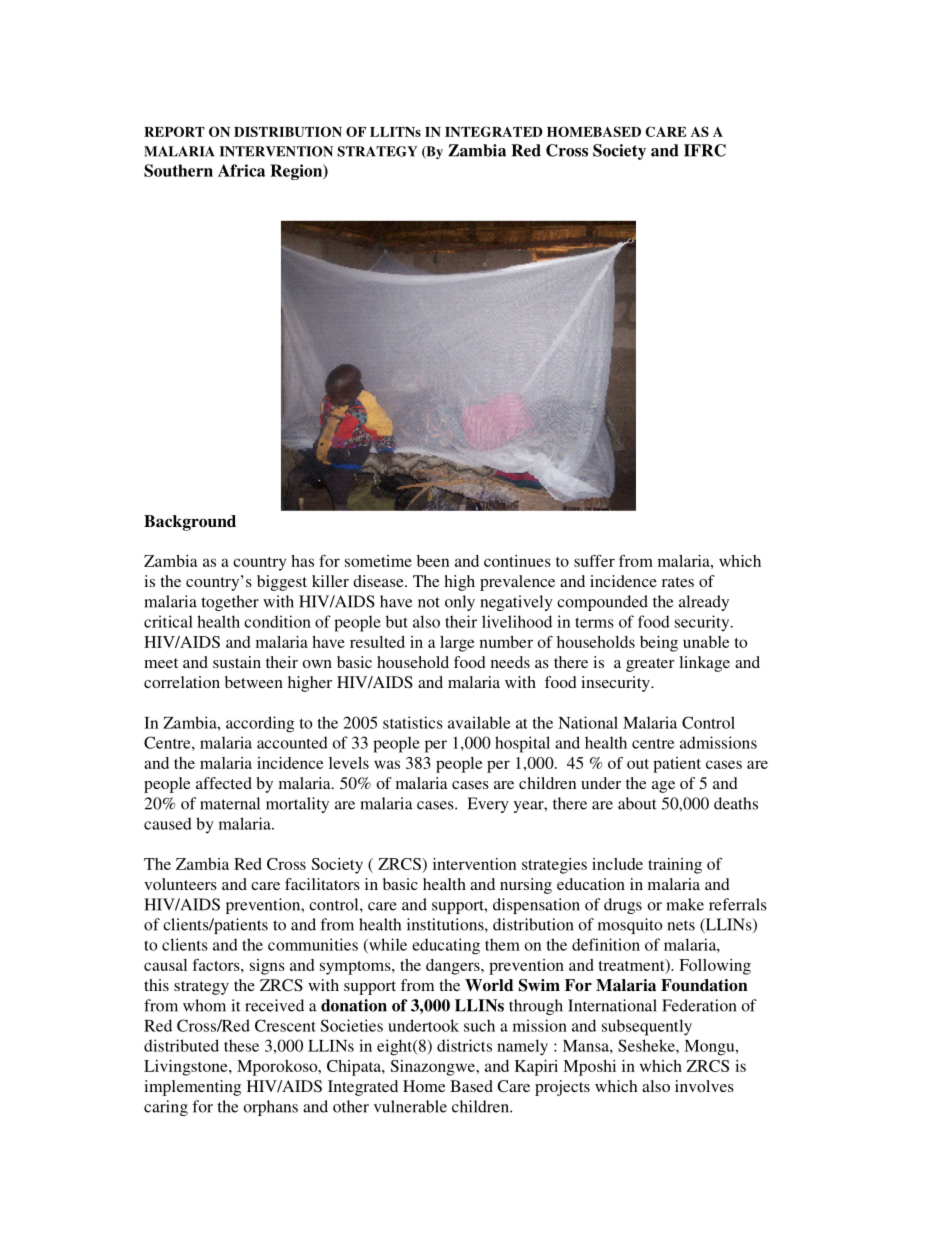 The height and width of the screenshot is (1233, 952). Describe the element at coordinates (464, 1045) in the screenshot. I see `districts` at that location.
